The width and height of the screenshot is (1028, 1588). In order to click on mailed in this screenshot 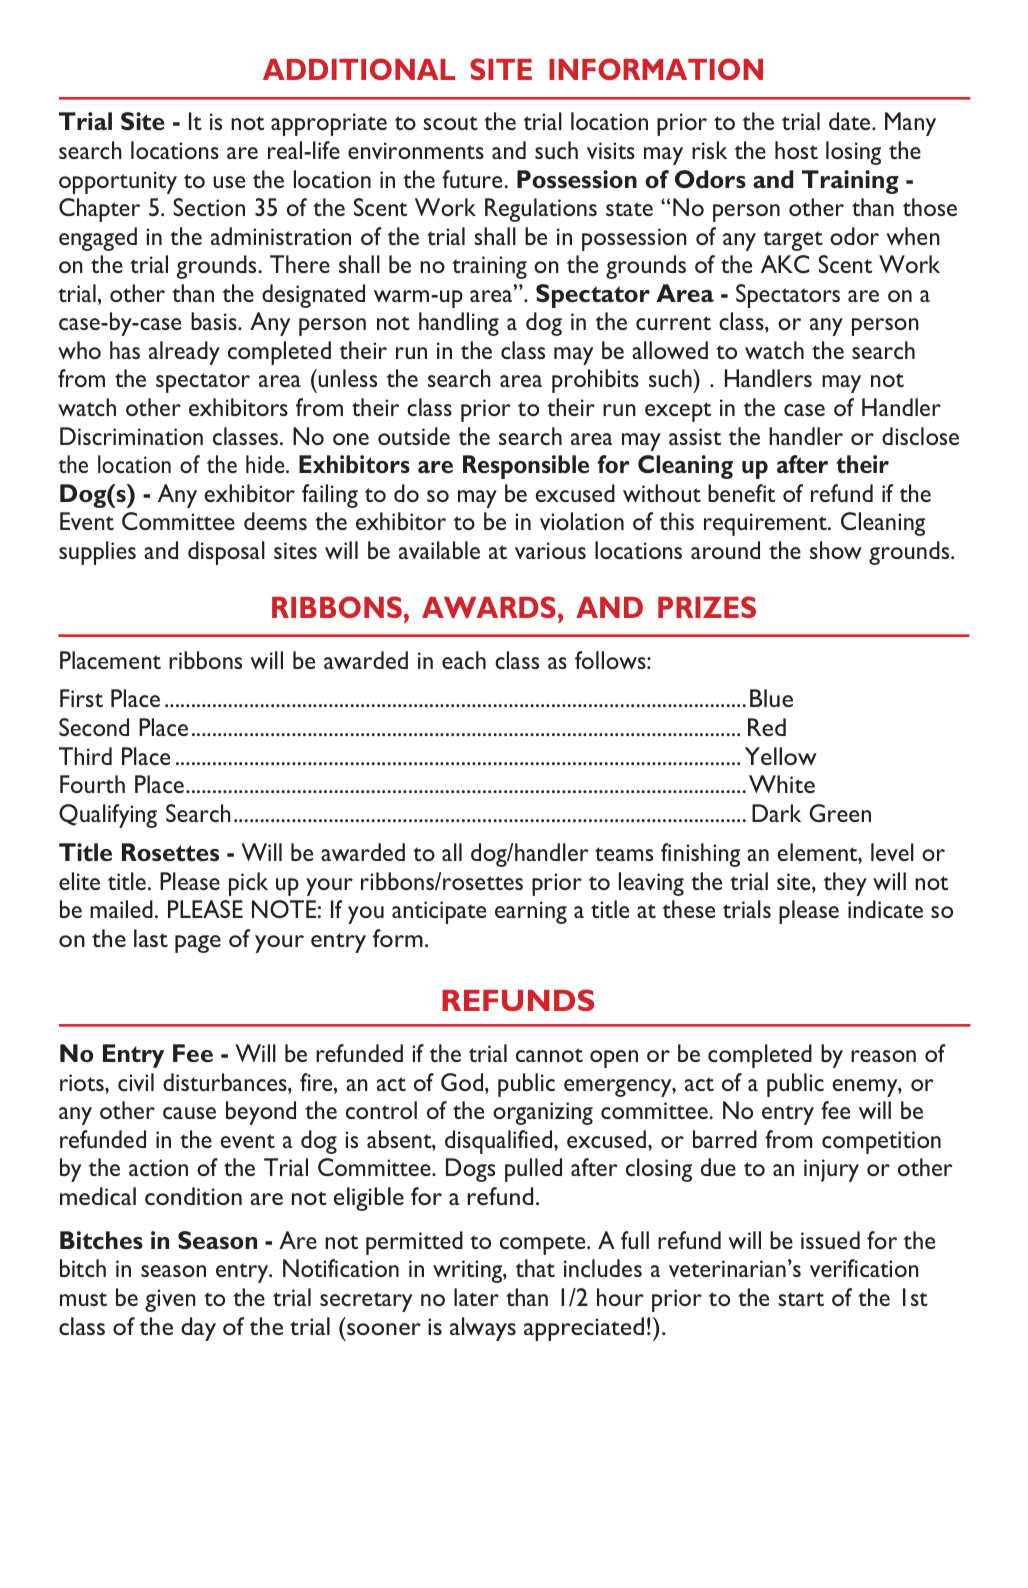, I will do `click(121, 909)`.
